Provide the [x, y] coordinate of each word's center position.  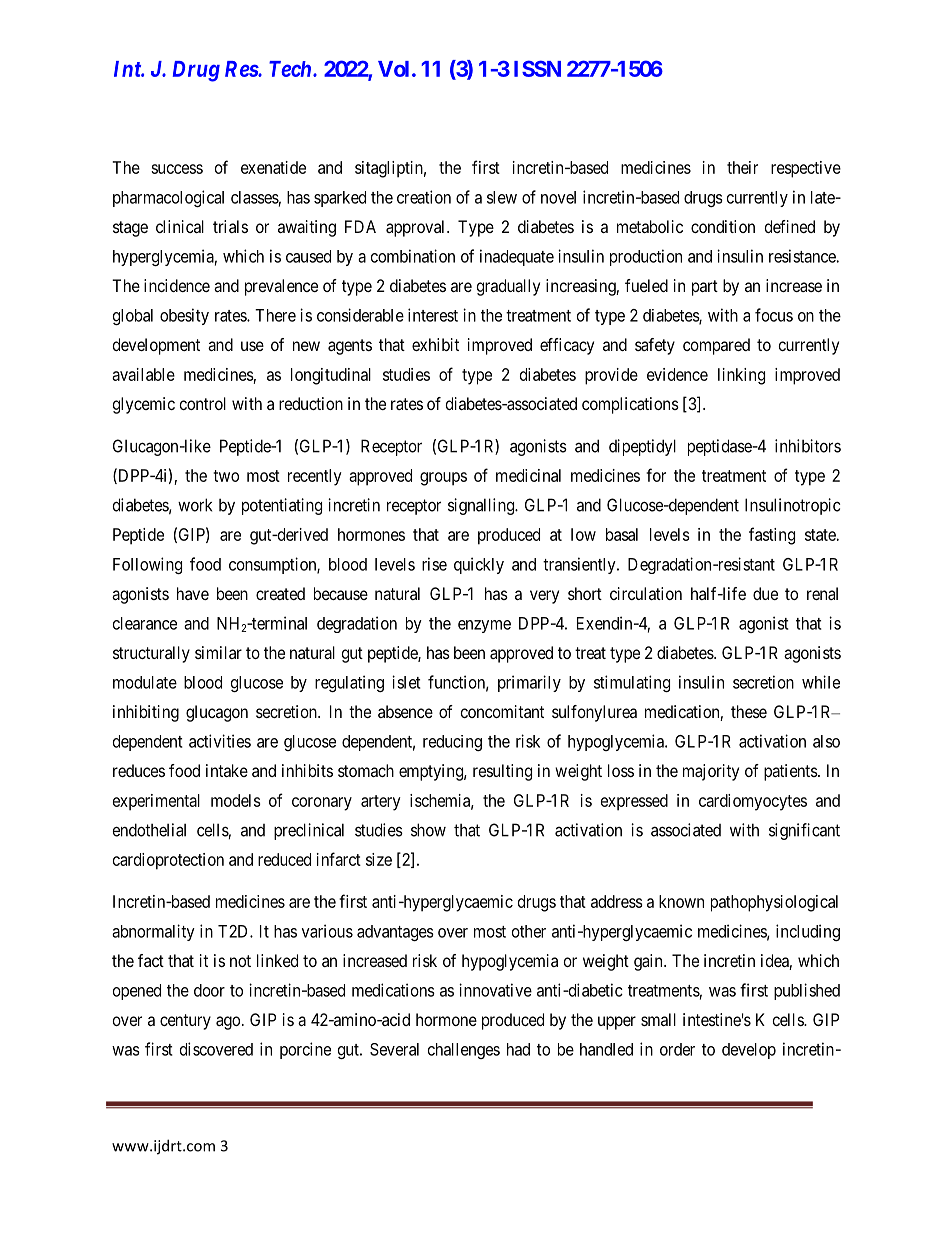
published [807, 991]
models [236, 800]
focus [774, 315]
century [185, 1022]
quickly [479, 565]
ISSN [537, 68]
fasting [772, 536]
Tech [291, 69]
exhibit [435, 344]
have [193, 593]
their [742, 167]
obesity [184, 316]
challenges [464, 1051]
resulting [502, 772]
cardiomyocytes [753, 802]
